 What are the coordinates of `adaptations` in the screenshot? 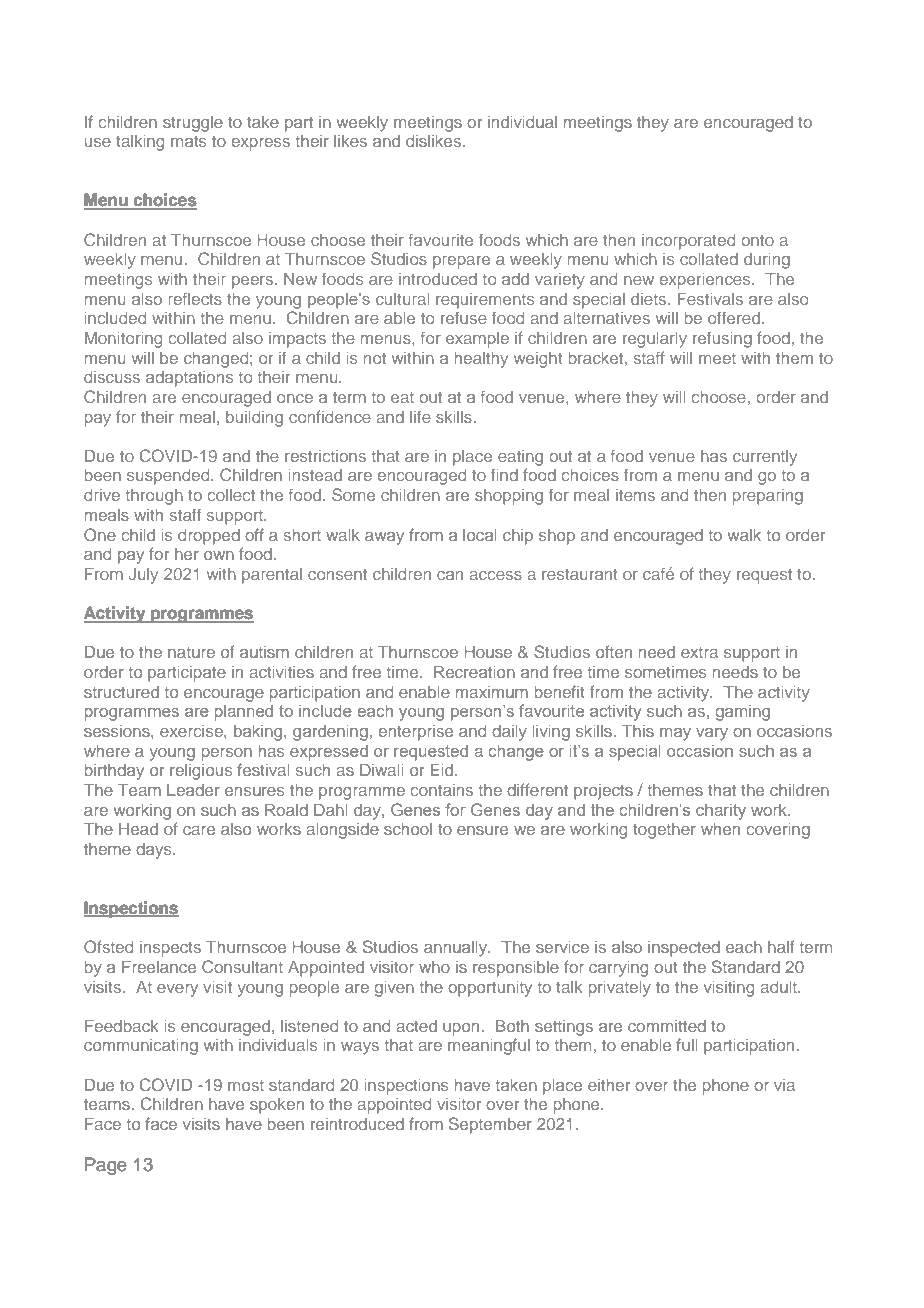 It's located at (189, 379).
